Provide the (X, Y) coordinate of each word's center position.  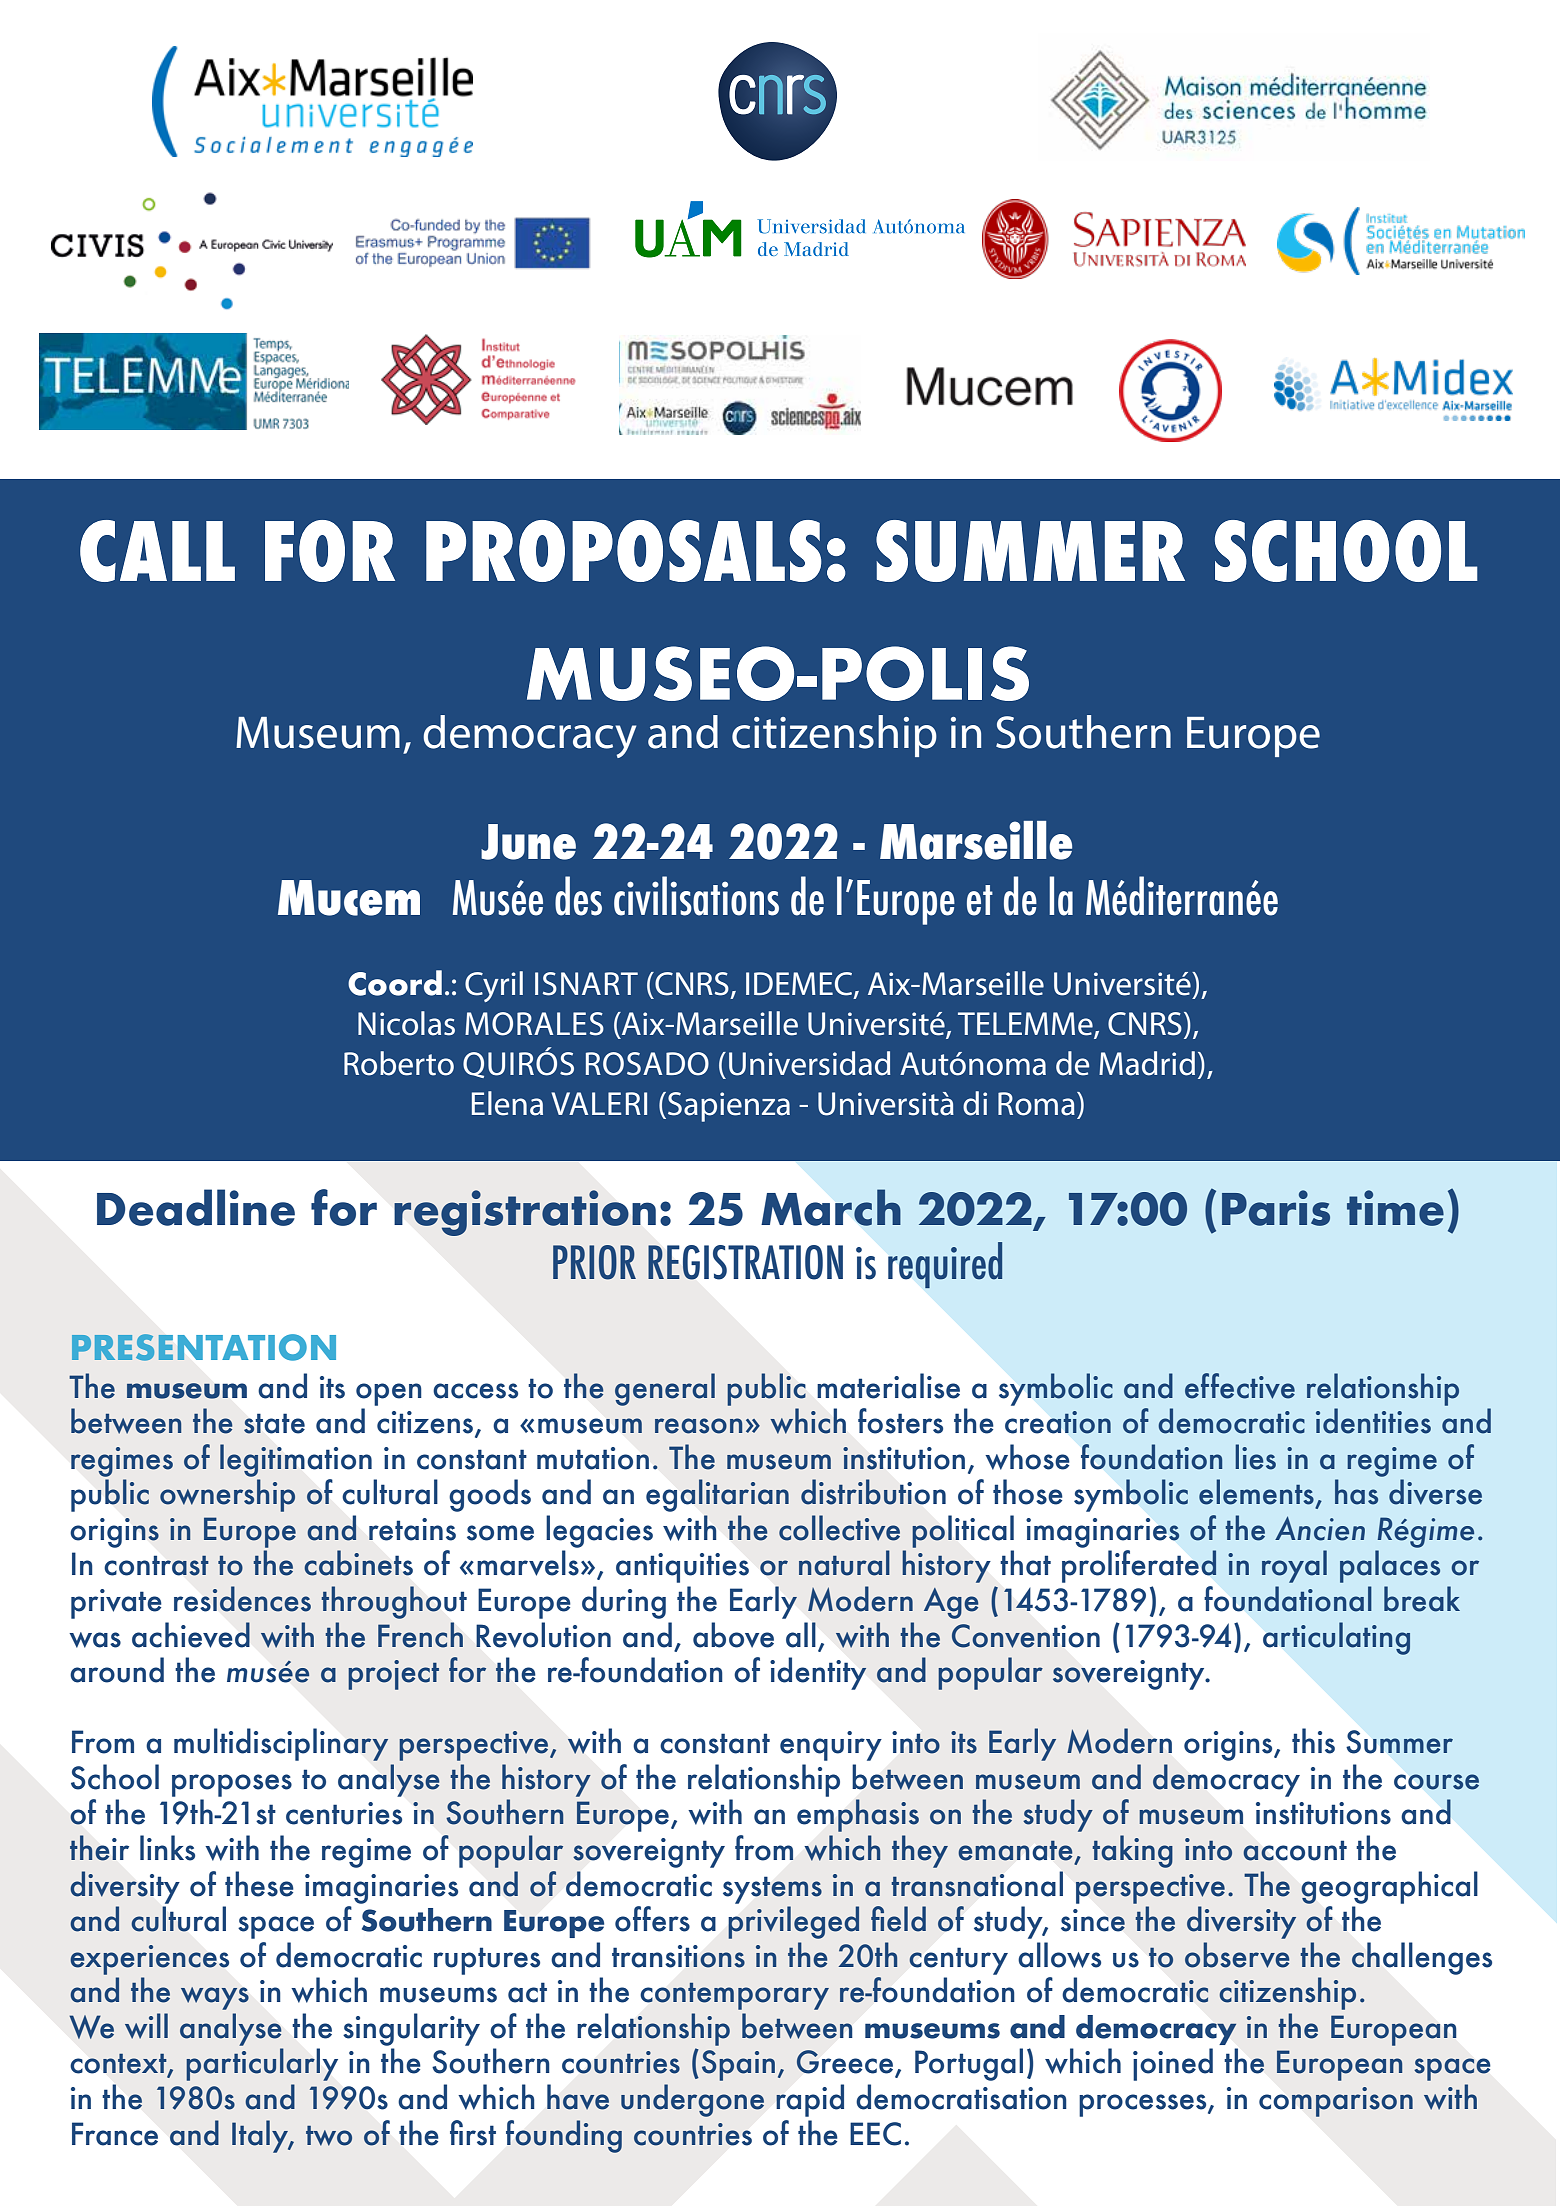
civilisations (696, 896)
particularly (262, 2064)
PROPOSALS (624, 551)
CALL (157, 551)
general (665, 1389)
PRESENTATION (204, 1347)
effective (1240, 1386)
